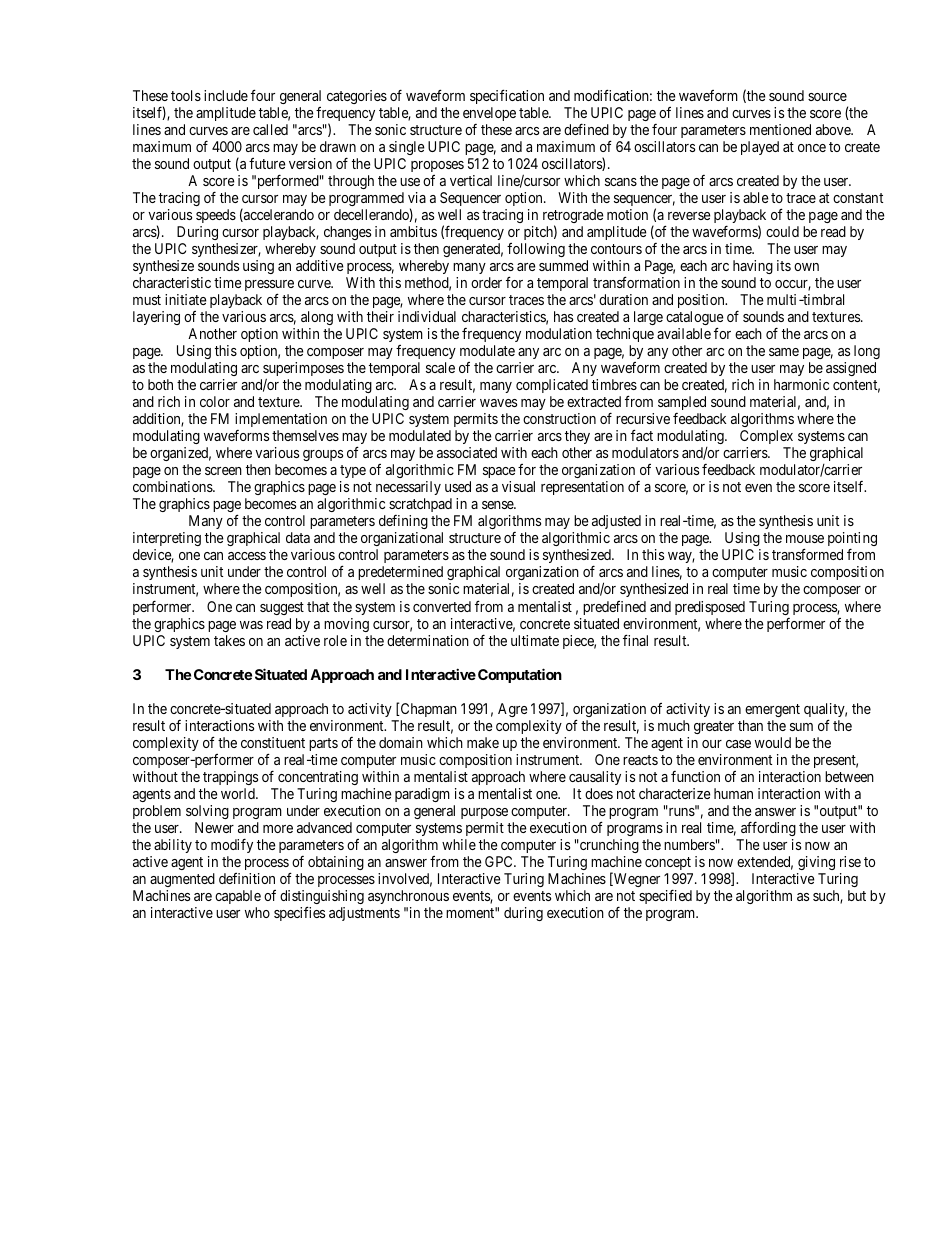 Image resolution: width=952 pixels, height=1233 pixels. I want to click on initiate, so click(186, 299).
